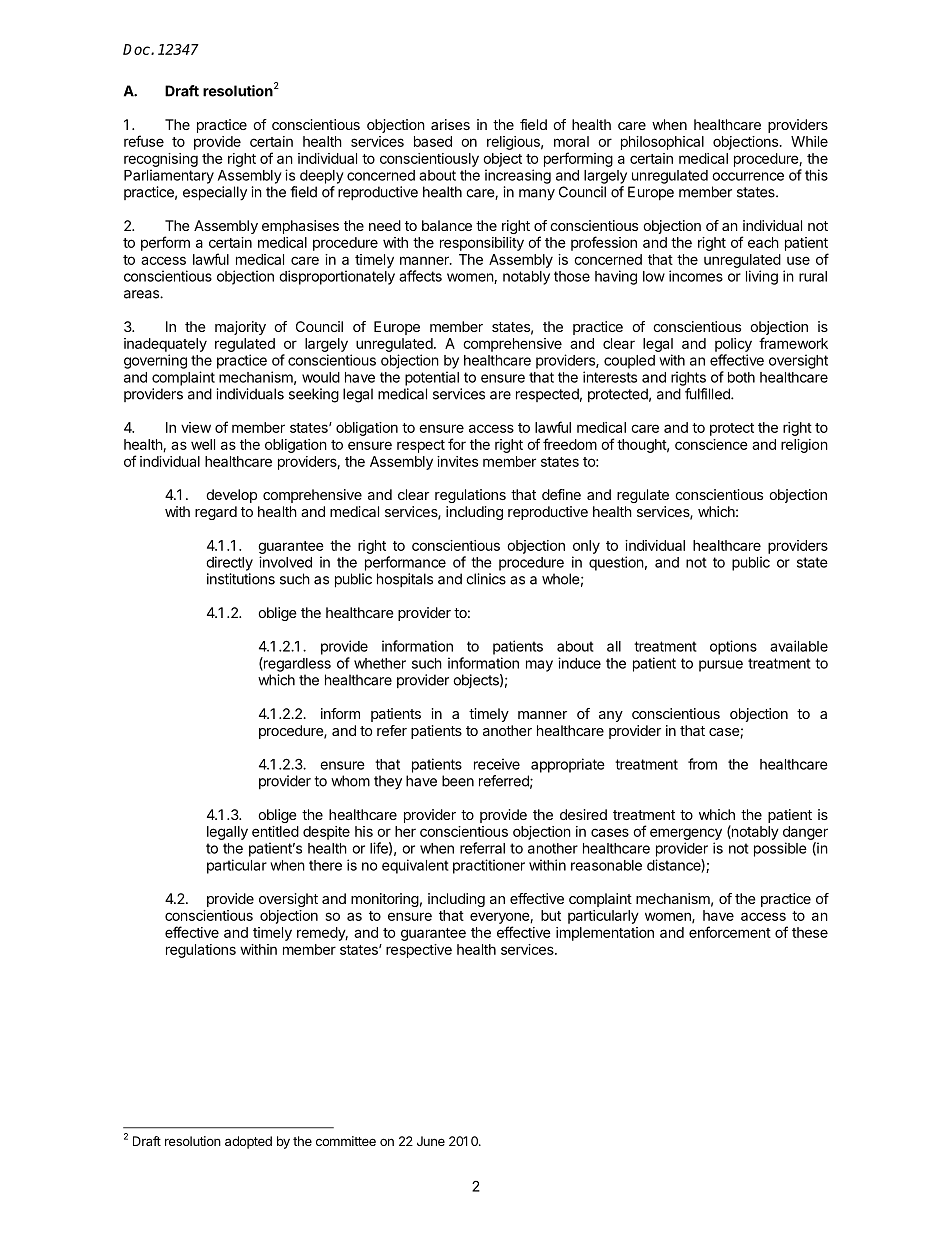  I want to click on options, so click(733, 647).
